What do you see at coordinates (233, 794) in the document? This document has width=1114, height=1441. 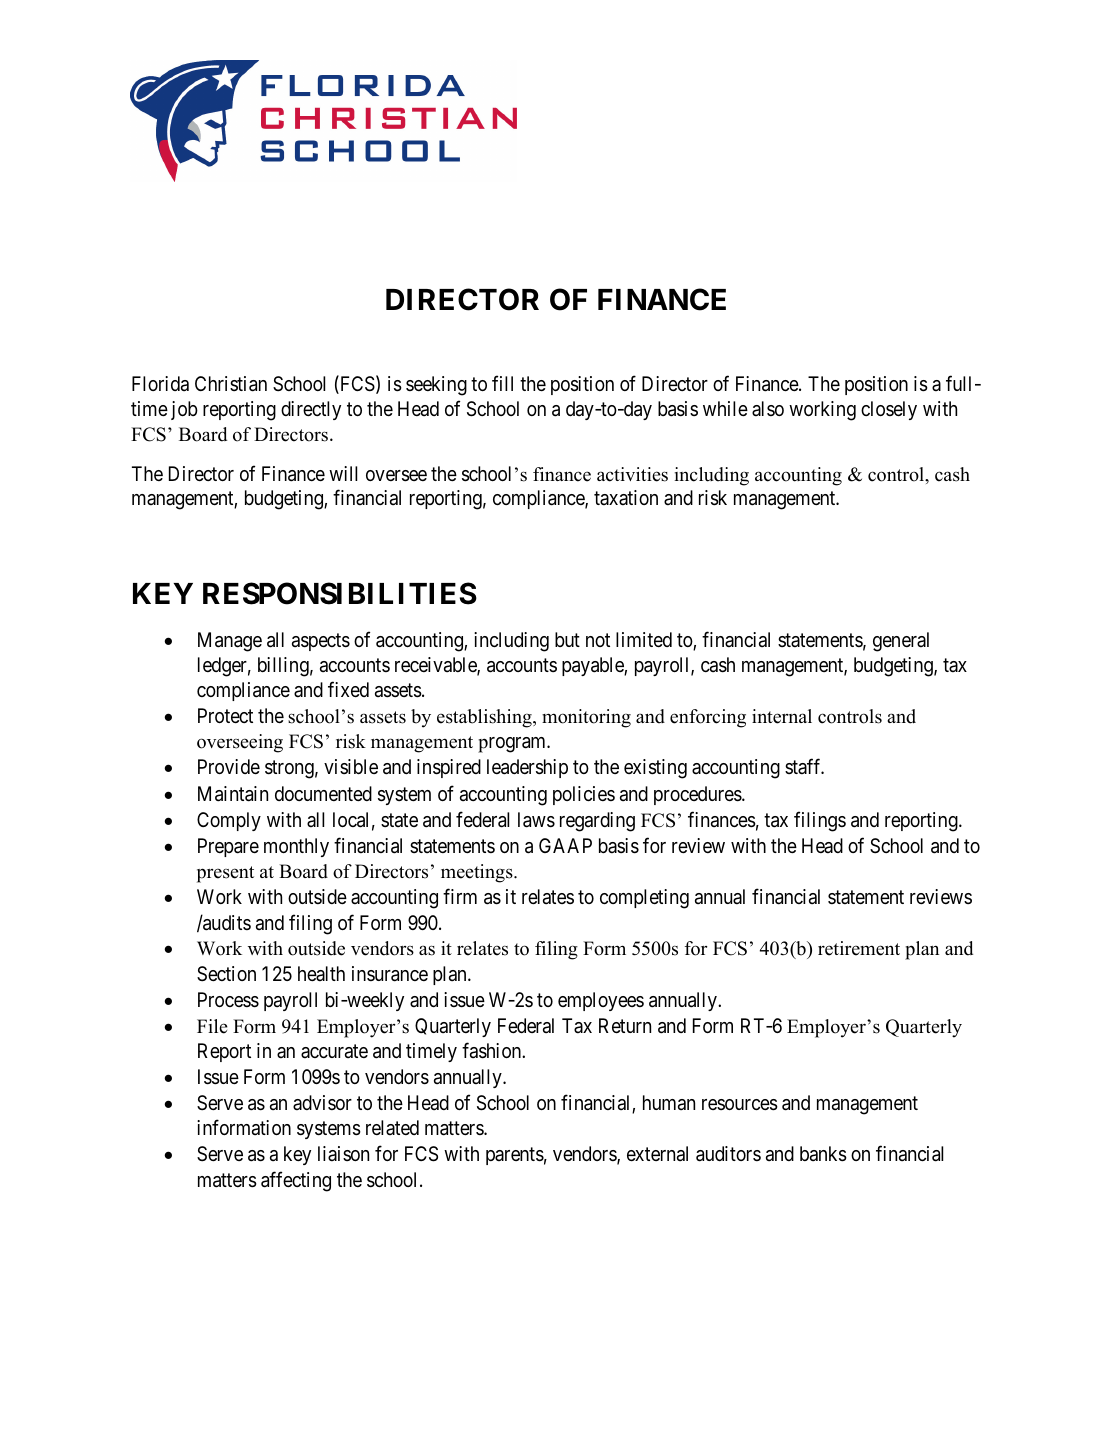 I see `Maintain` at bounding box center [233, 794].
